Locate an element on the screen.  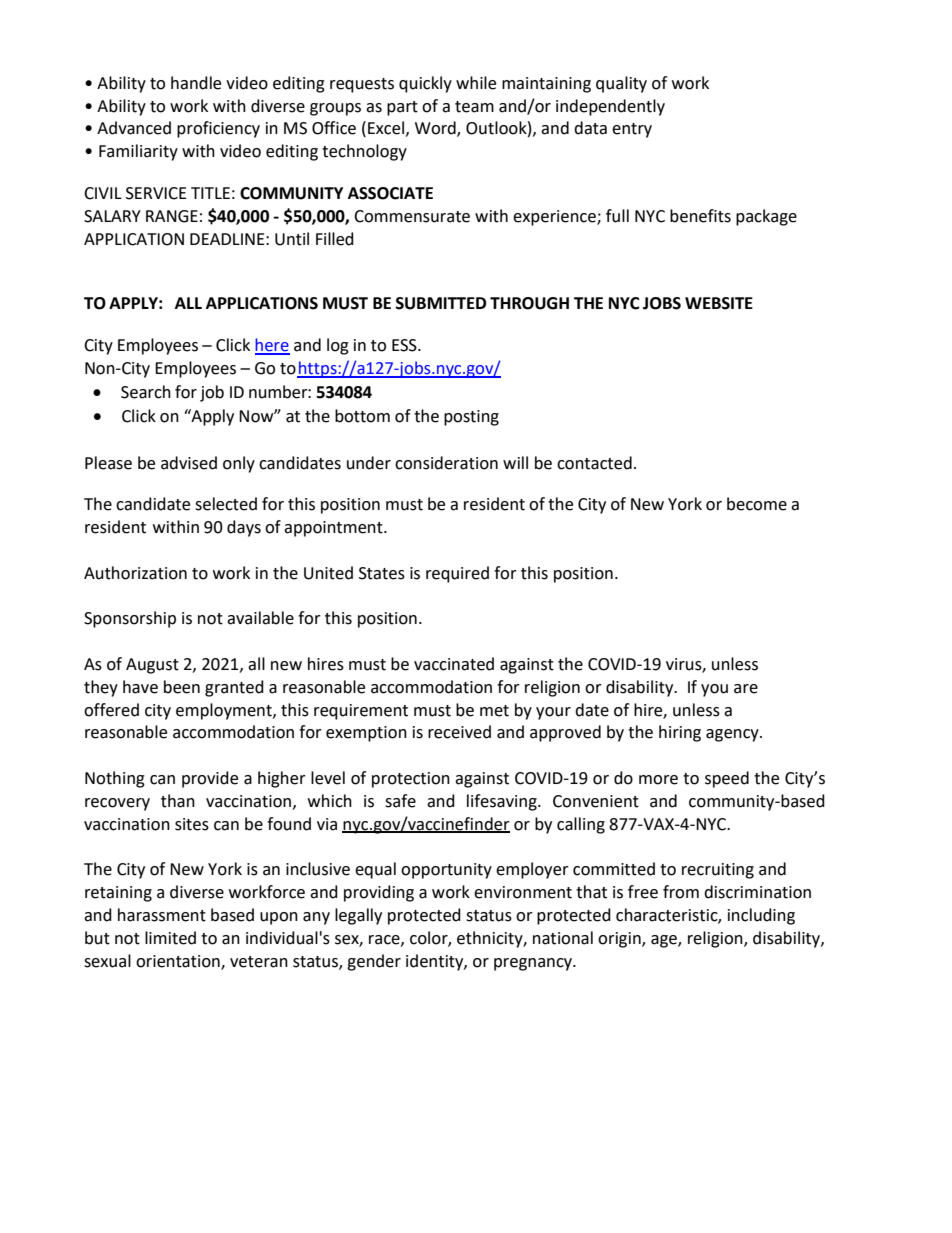
WEBSITE is located at coordinates (719, 303).
